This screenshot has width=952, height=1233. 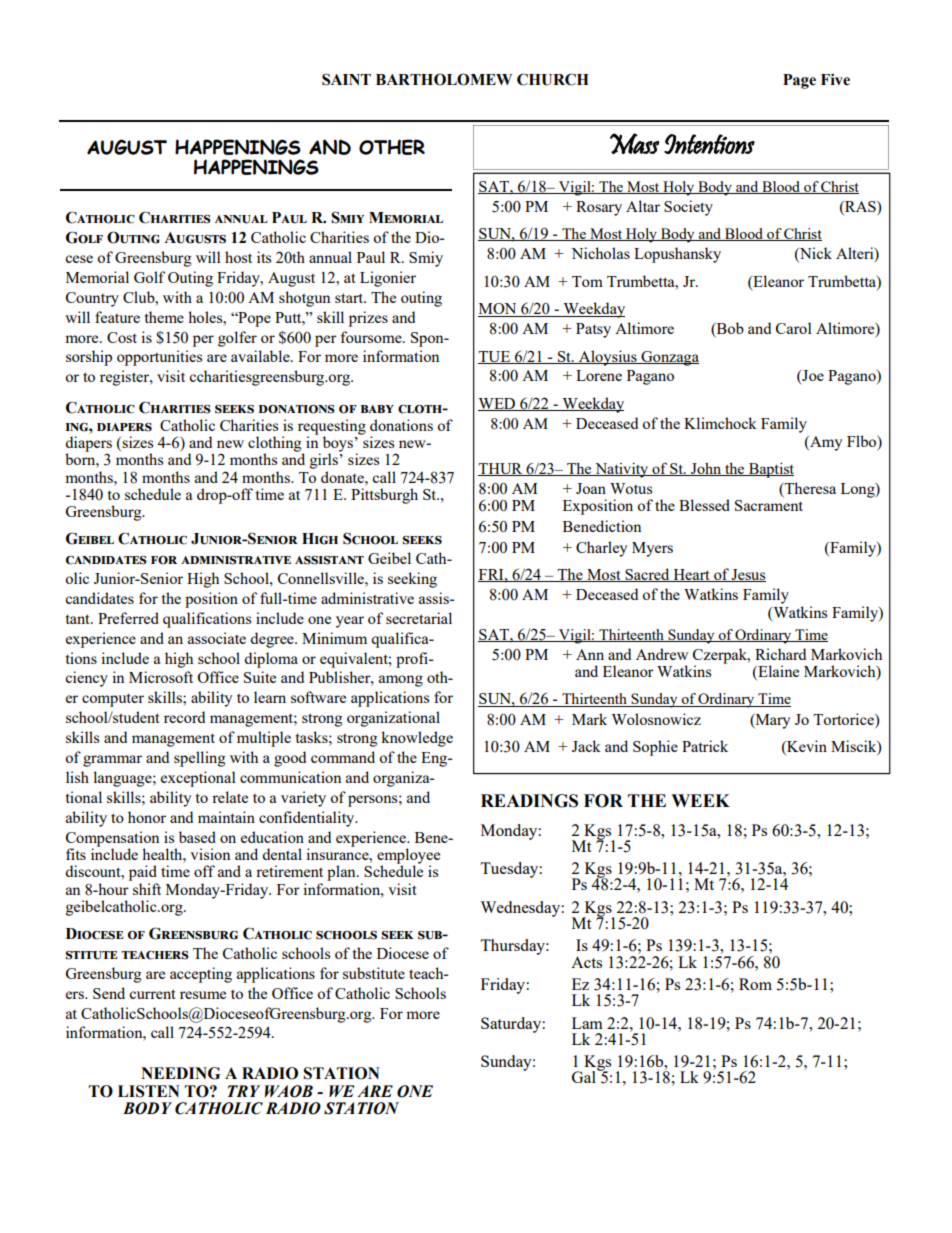 What do you see at coordinates (444, 79) in the screenshot?
I see `BARTHOLOMEW` at bounding box center [444, 79].
